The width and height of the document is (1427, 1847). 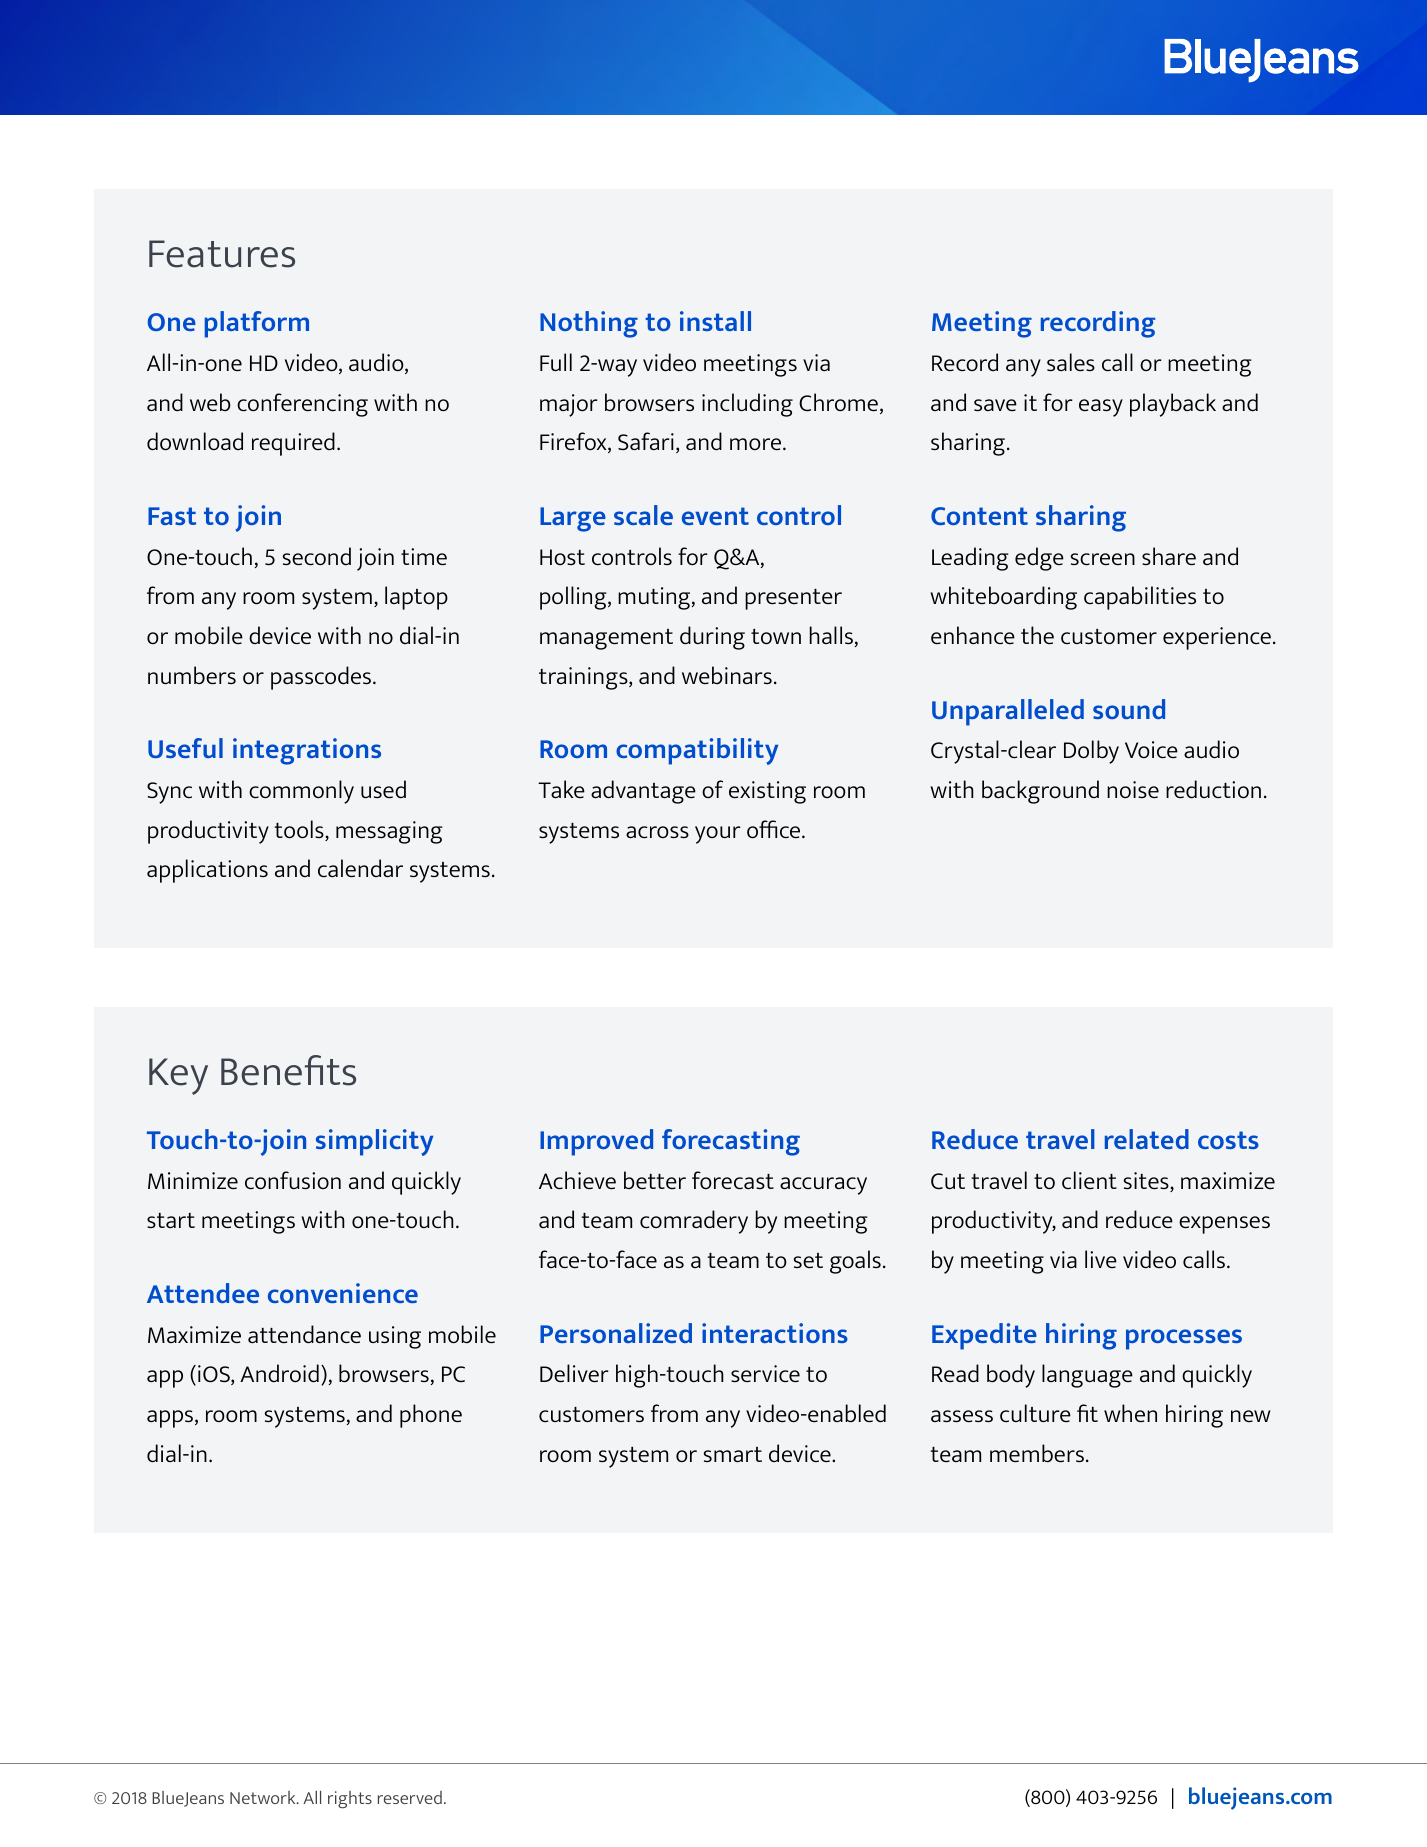 What do you see at coordinates (300, 830) in the document?
I see `tools` at bounding box center [300, 830].
